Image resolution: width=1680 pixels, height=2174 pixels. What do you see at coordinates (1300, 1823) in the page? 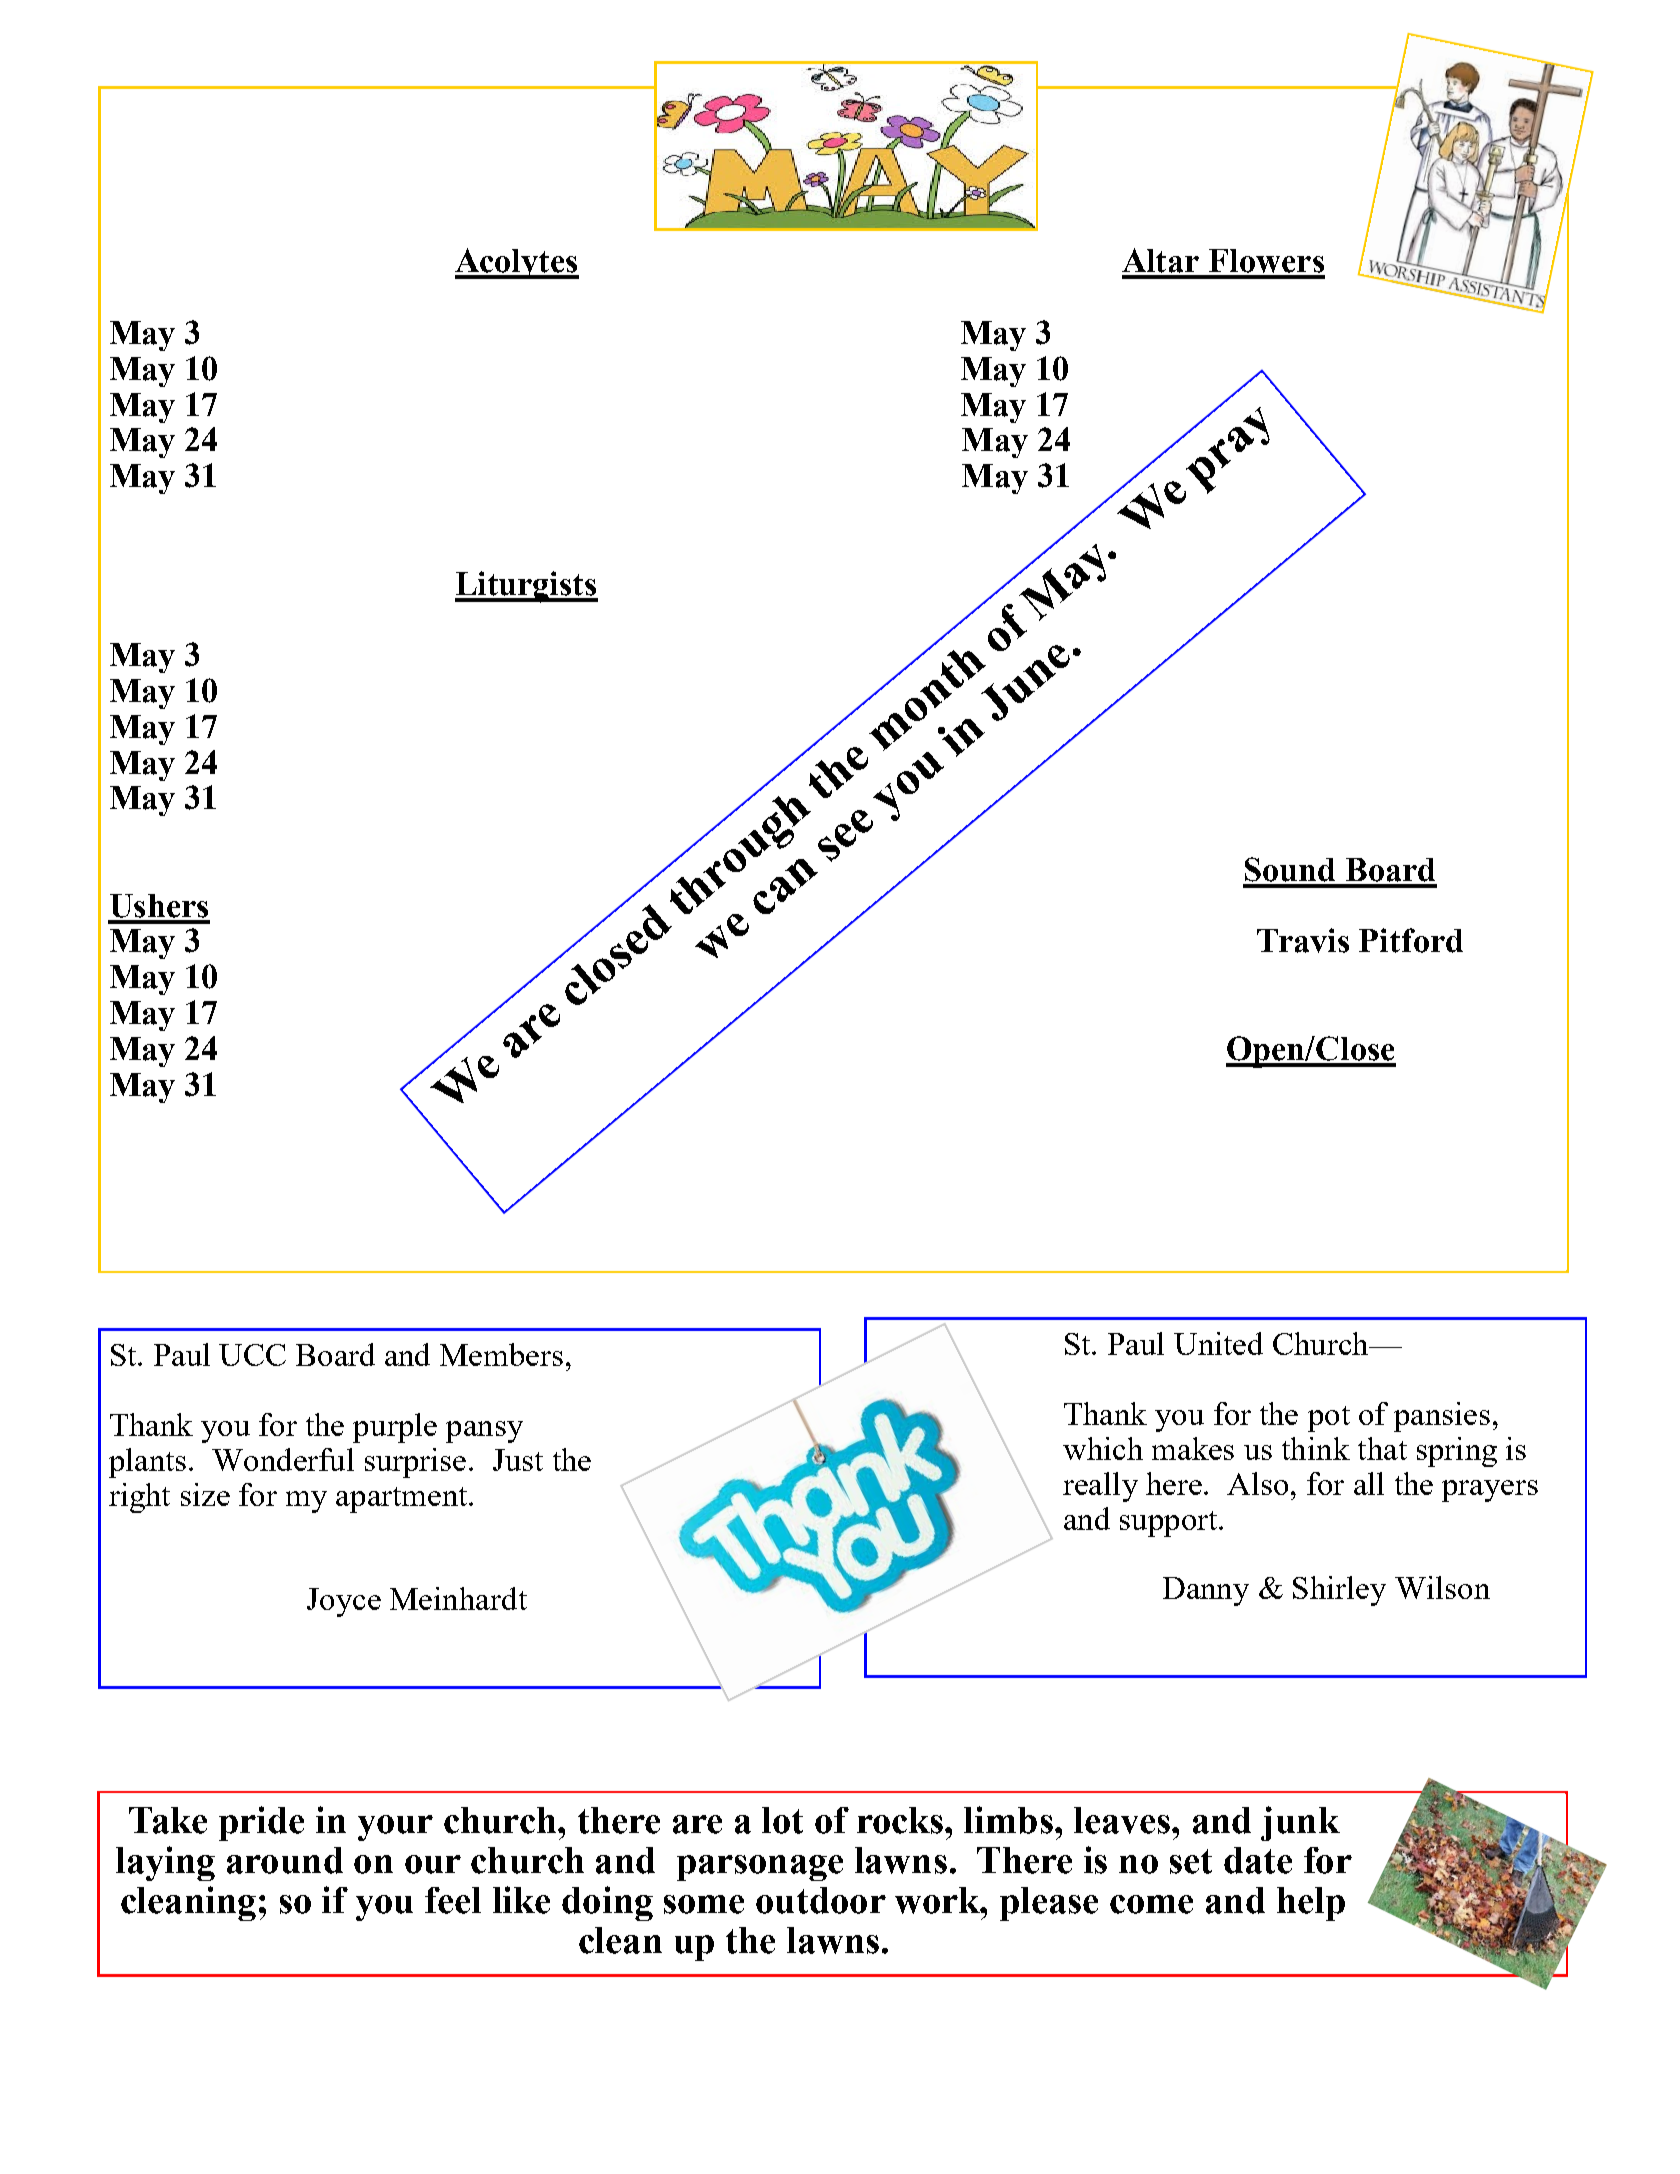
I see `junk` at bounding box center [1300, 1823].
